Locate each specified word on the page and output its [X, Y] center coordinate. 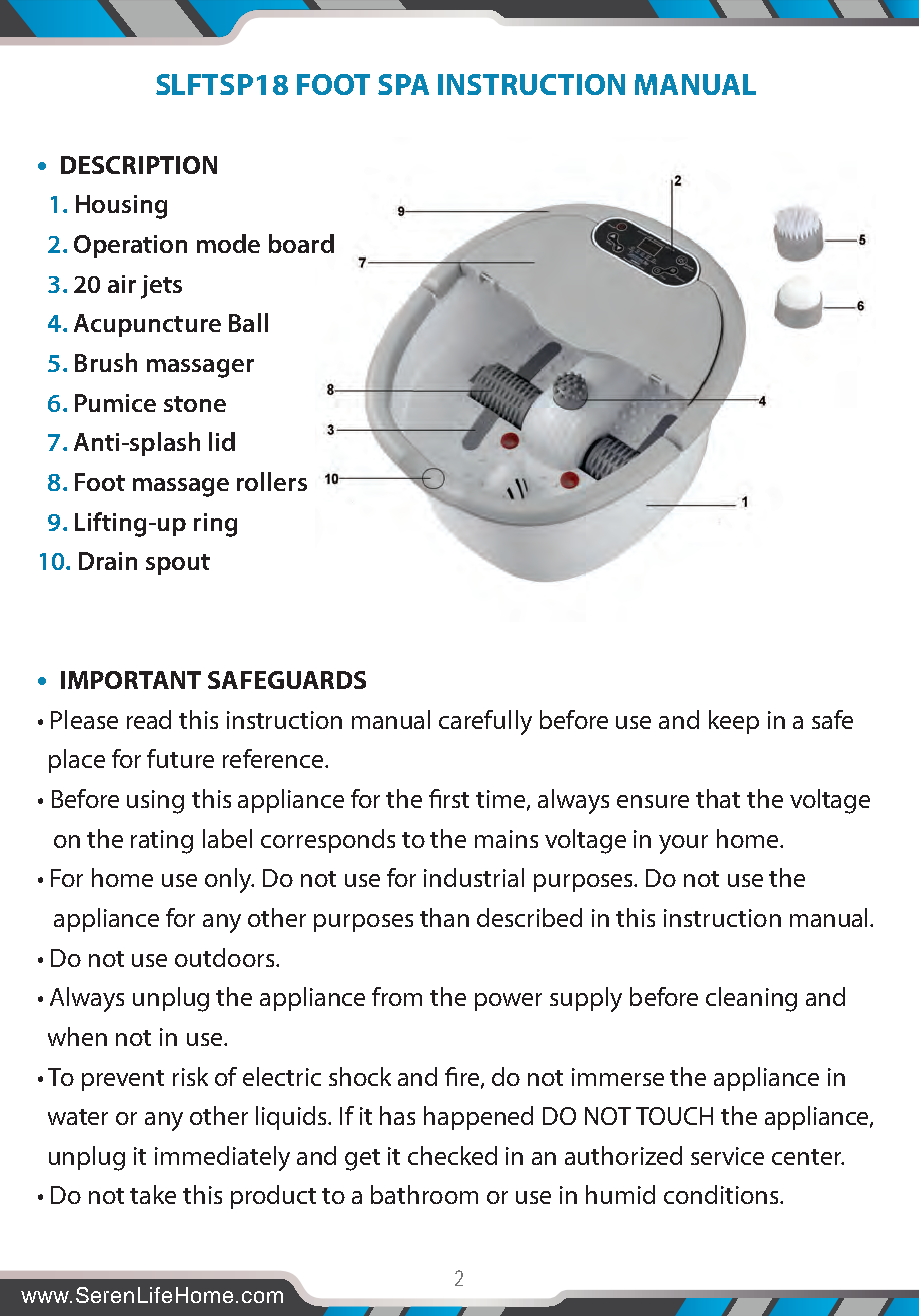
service [727, 1156]
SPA [403, 84]
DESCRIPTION [139, 165]
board [301, 243]
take [153, 1194]
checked [452, 1155]
